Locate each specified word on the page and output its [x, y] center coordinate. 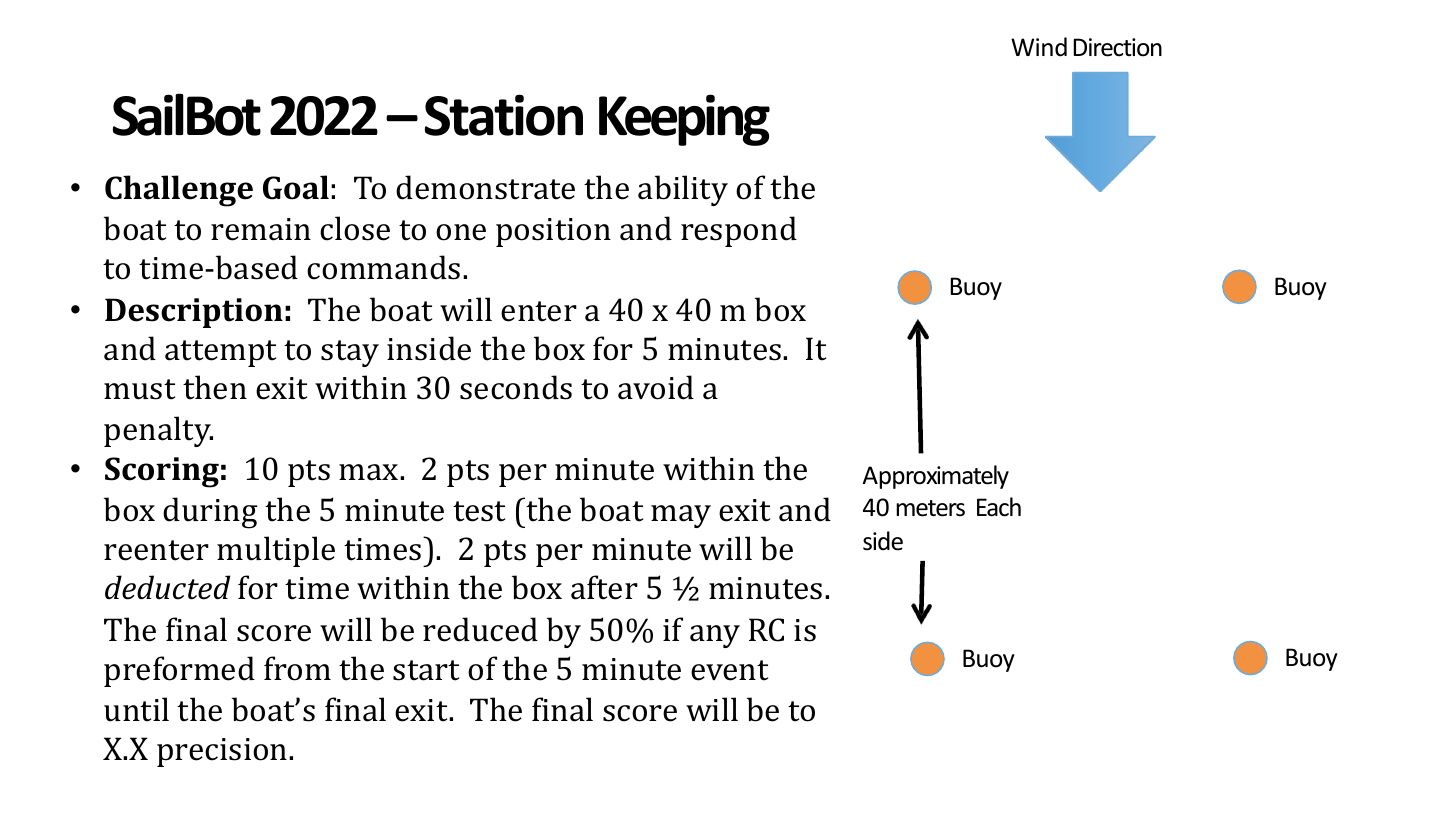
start [426, 670]
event [729, 670]
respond [739, 231]
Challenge [179, 191]
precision [223, 752]
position [553, 232]
